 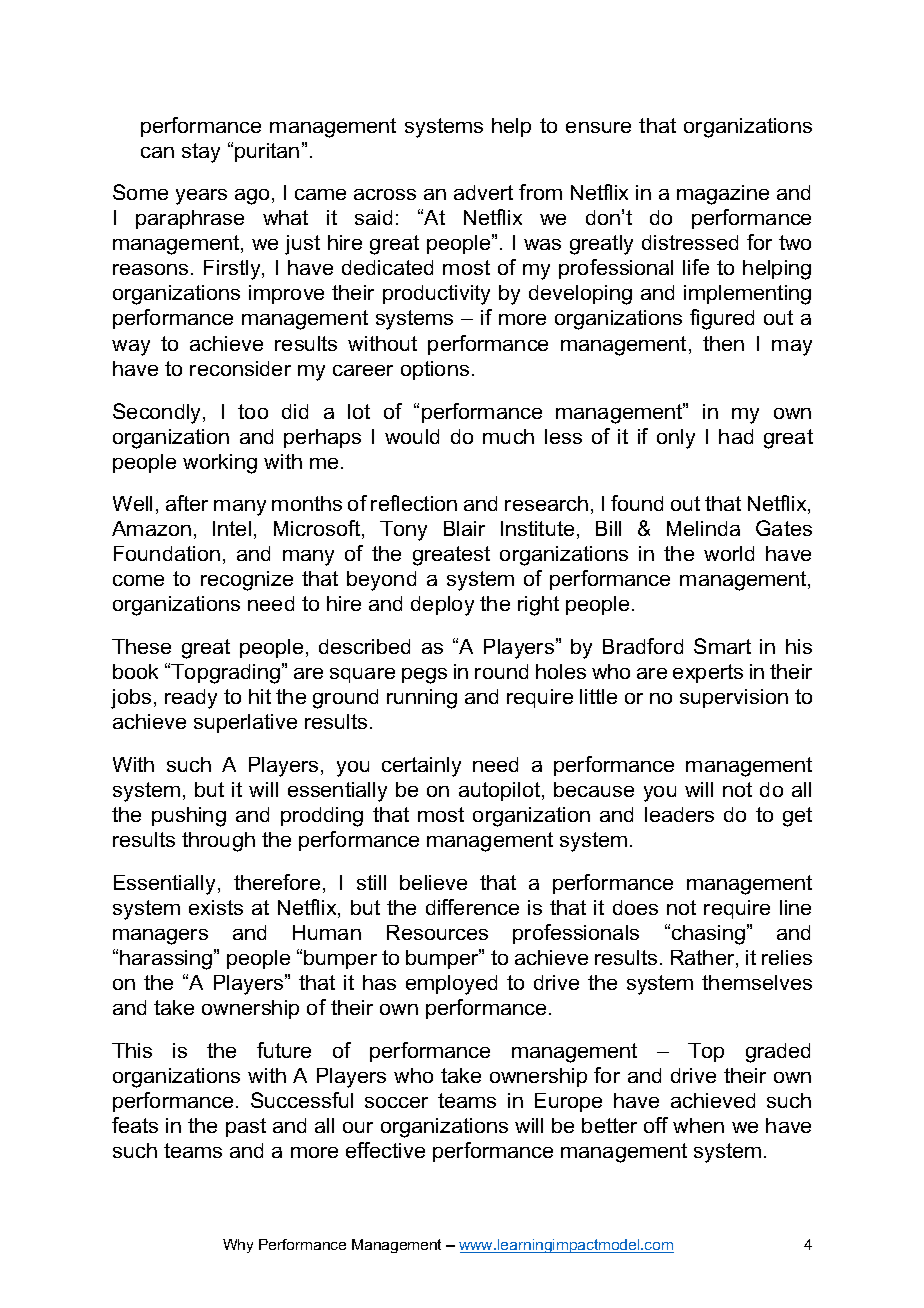 What do you see at coordinates (218, 842) in the page?
I see `through` at bounding box center [218, 842].
